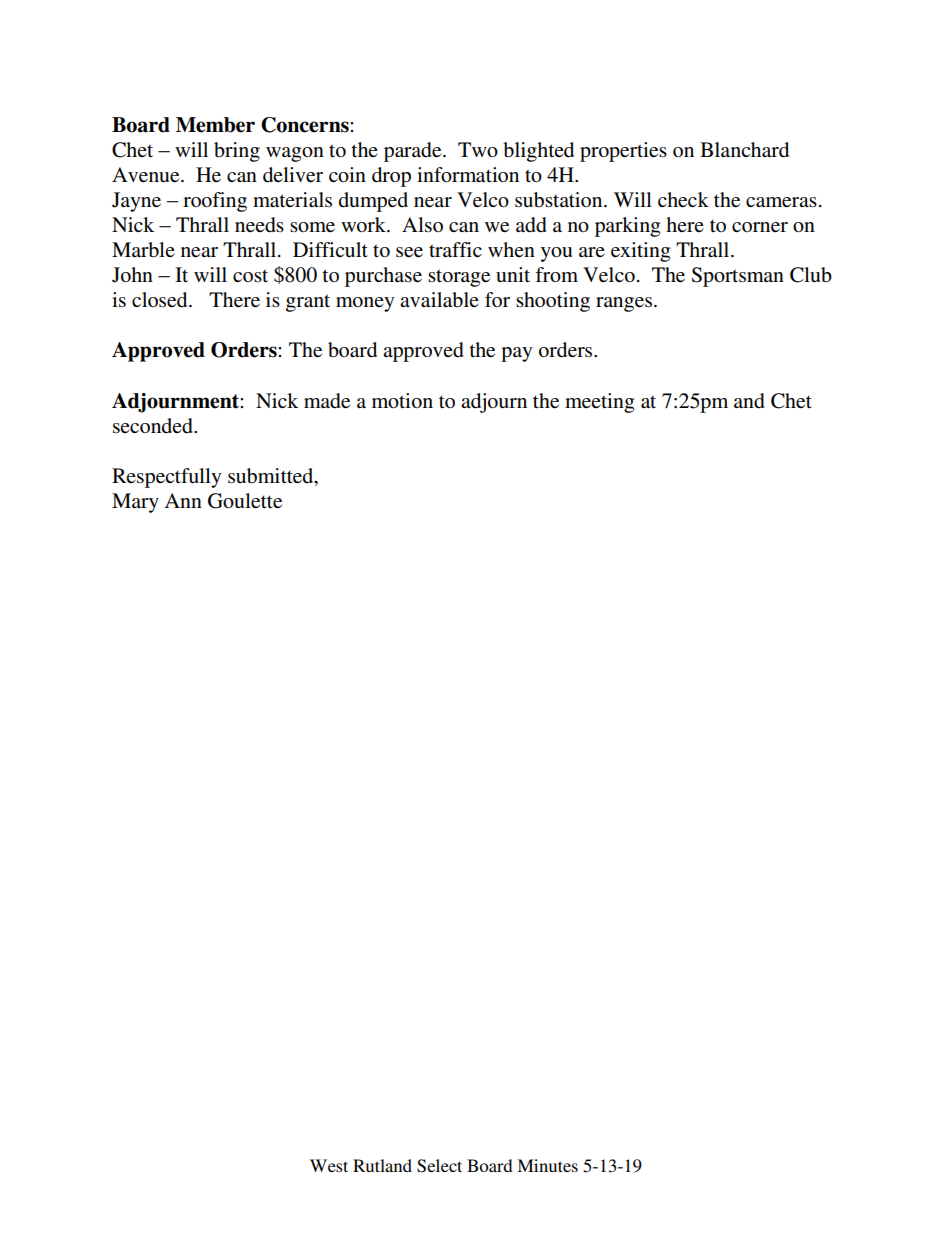 The height and width of the screenshot is (1233, 952). What do you see at coordinates (439, 1166) in the screenshot?
I see `Select` at bounding box center [439, 1166].
